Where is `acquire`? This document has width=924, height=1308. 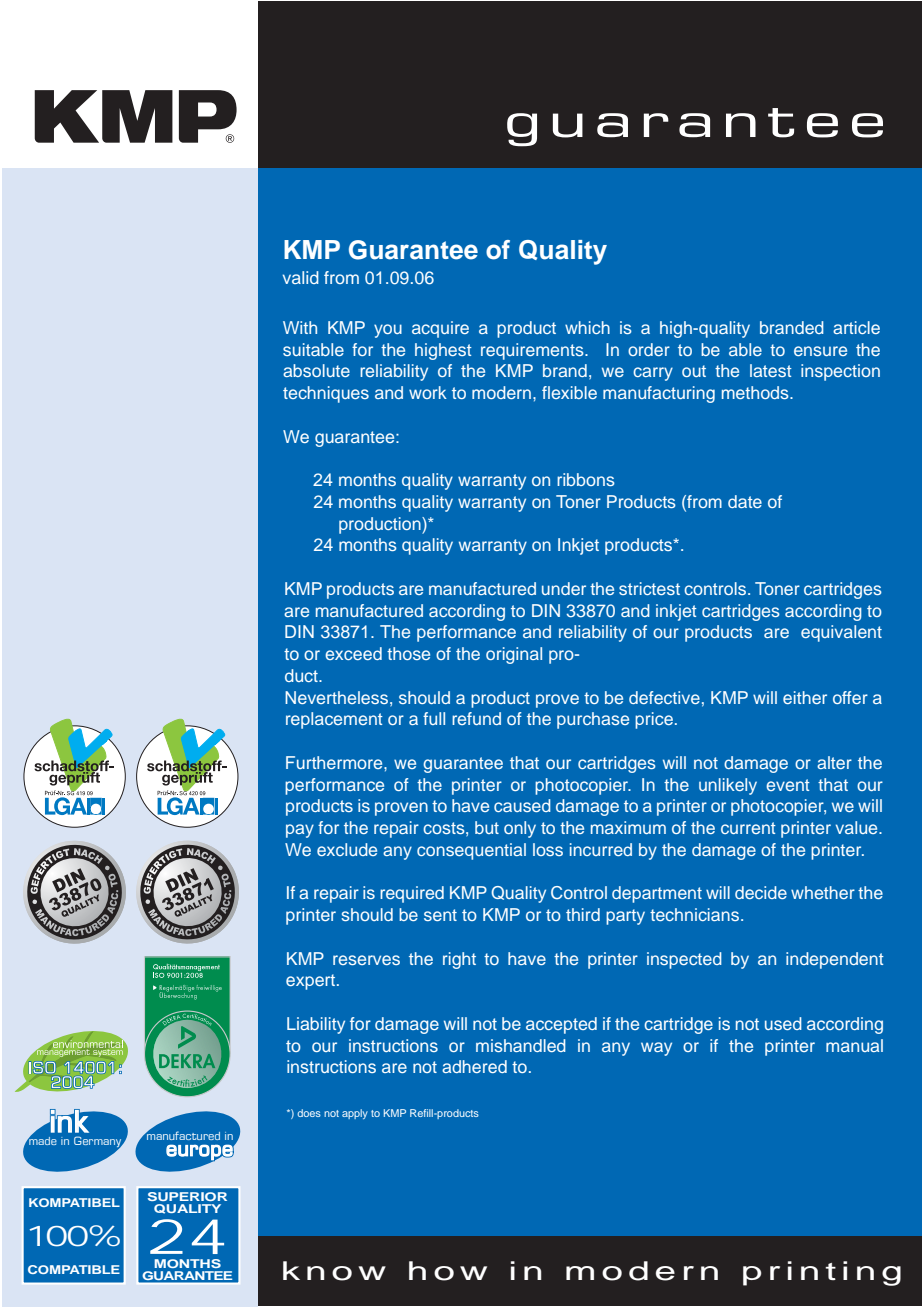
acquire is located at coordinates (440, 329).
